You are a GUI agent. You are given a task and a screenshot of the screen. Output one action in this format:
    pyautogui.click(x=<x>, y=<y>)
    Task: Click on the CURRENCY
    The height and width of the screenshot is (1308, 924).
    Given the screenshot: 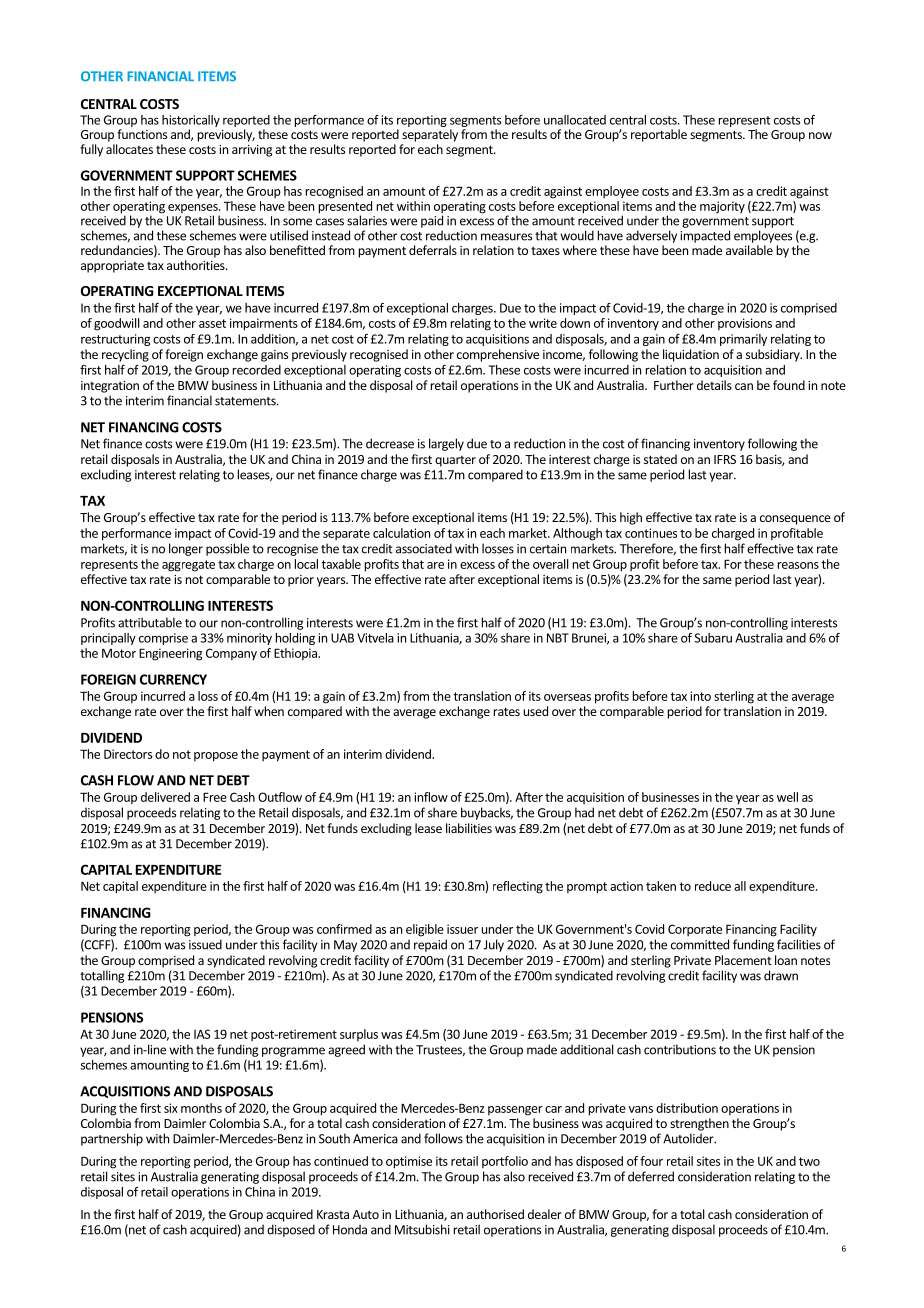 What is the action you would take?
    pyautogui.click(x=173, y=679)
